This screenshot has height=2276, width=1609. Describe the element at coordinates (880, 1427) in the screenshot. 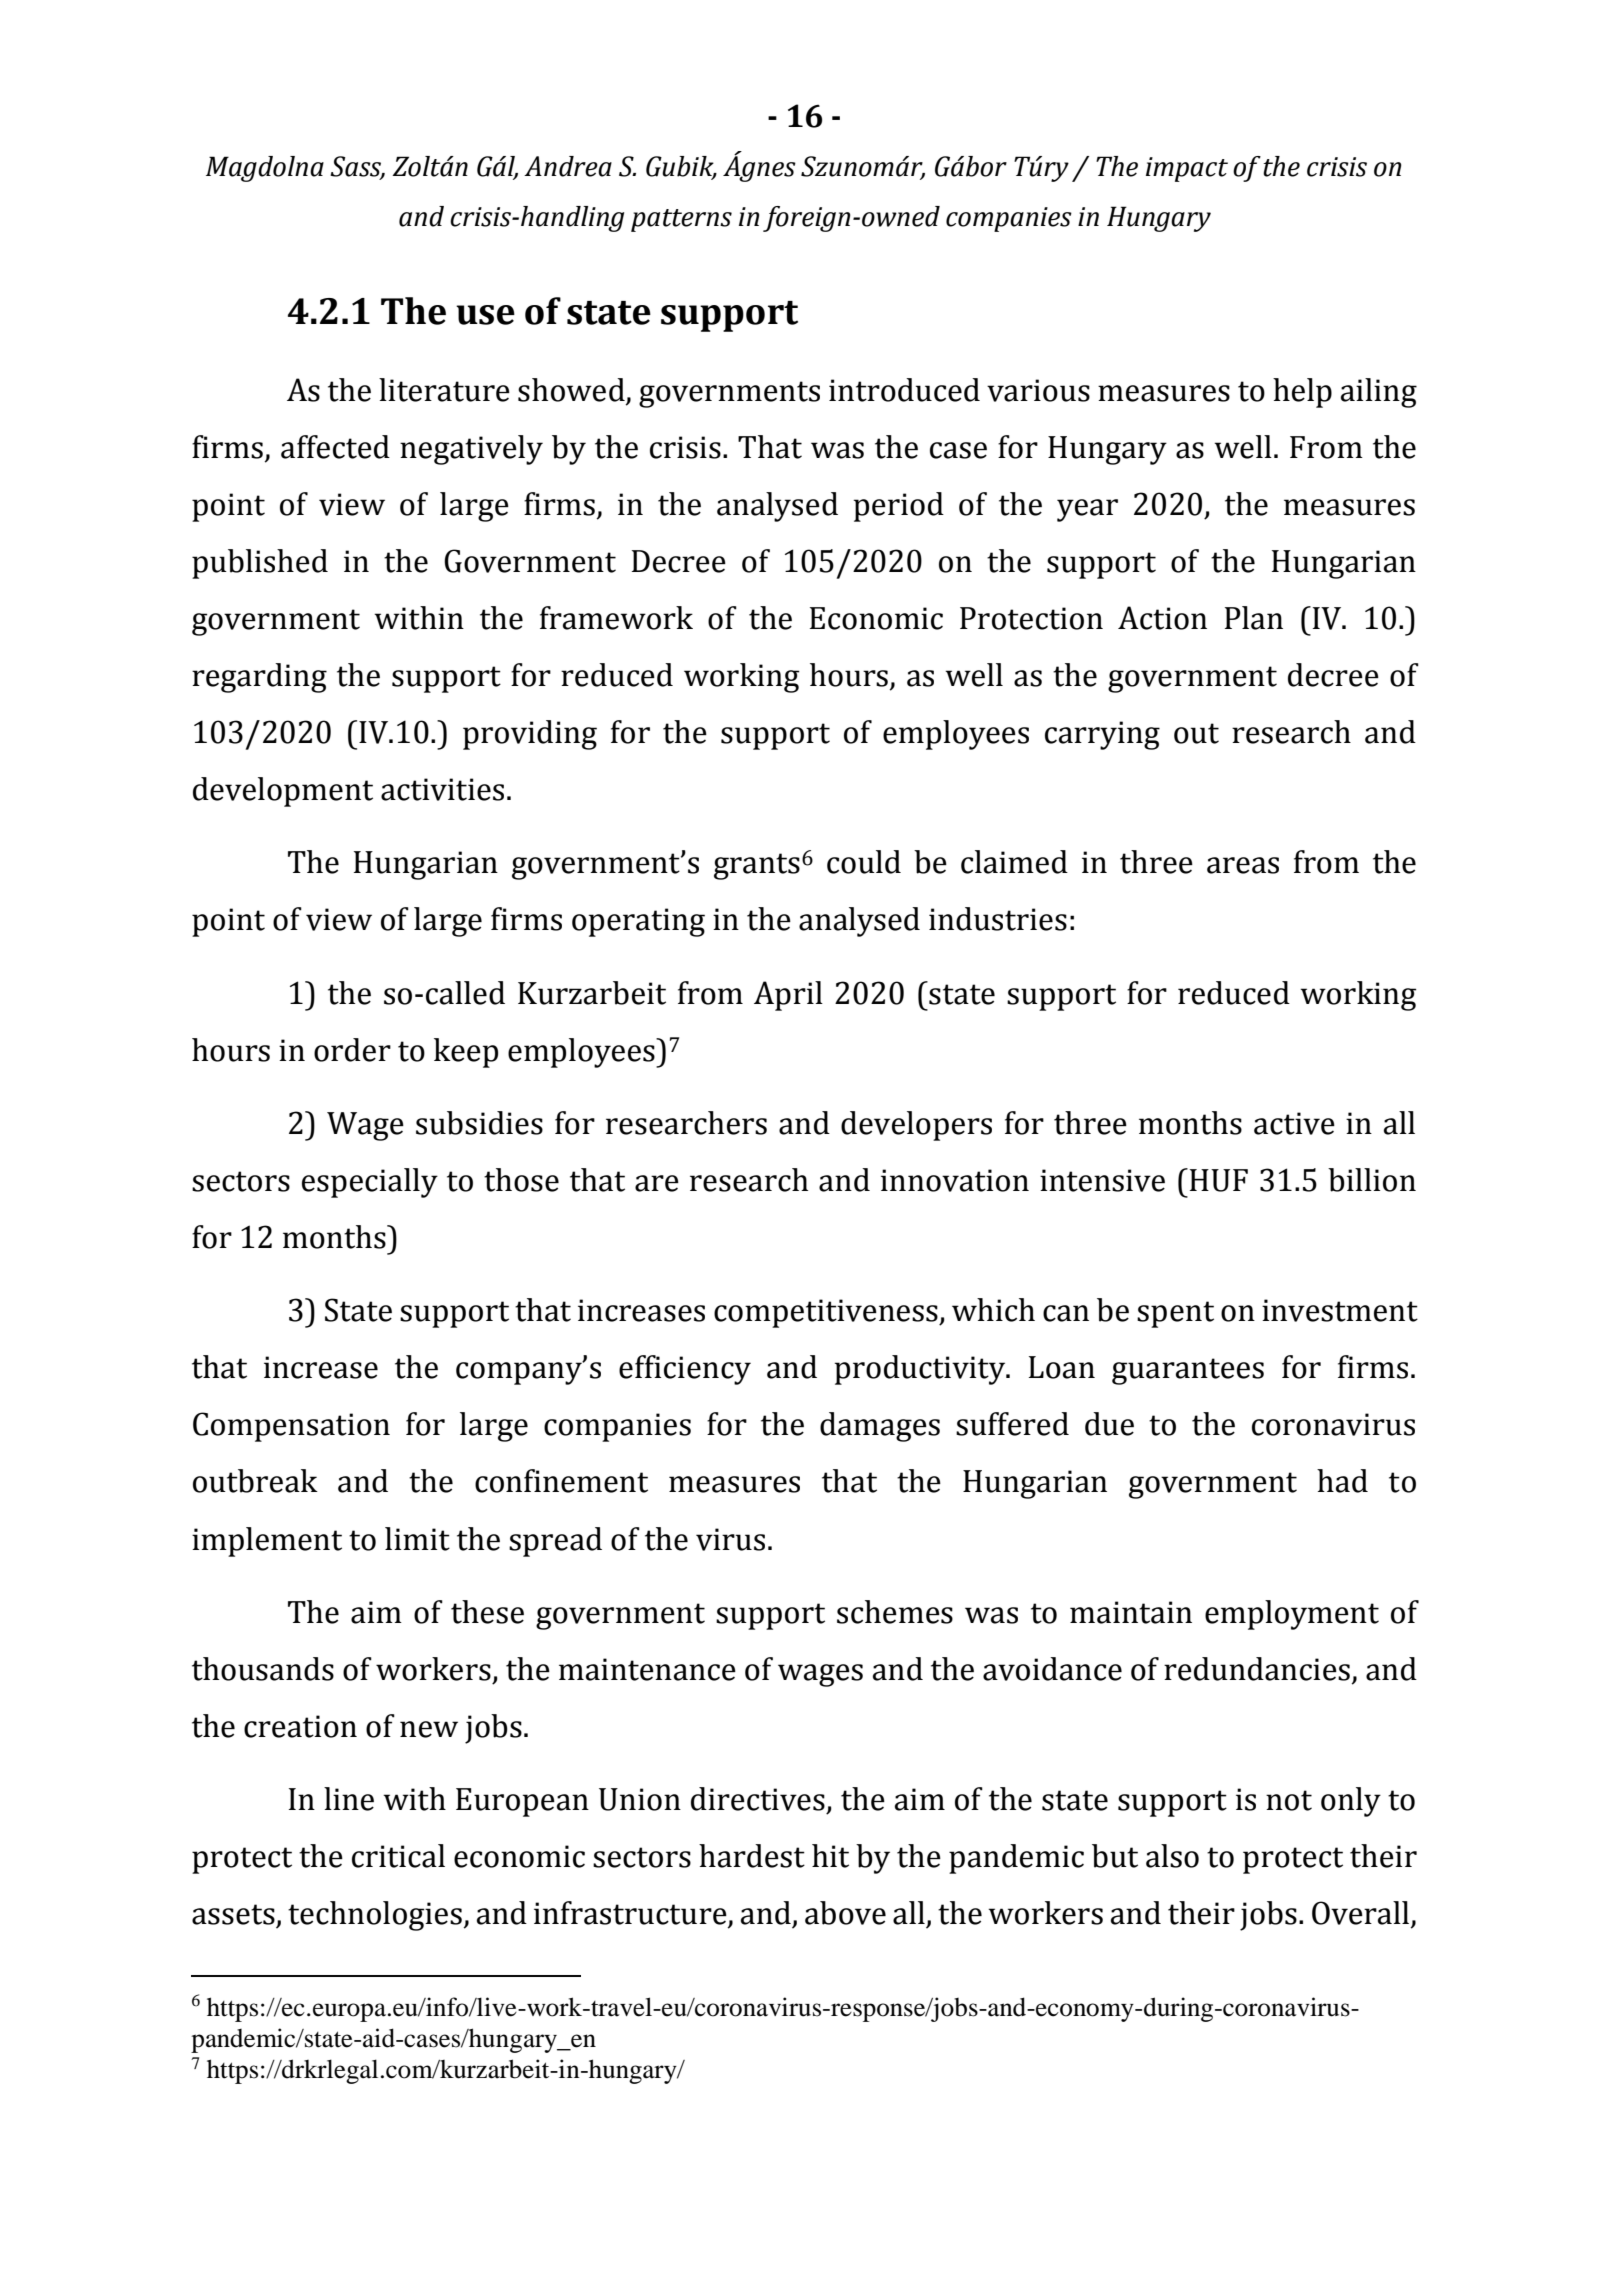

I see `damages` at that location.
